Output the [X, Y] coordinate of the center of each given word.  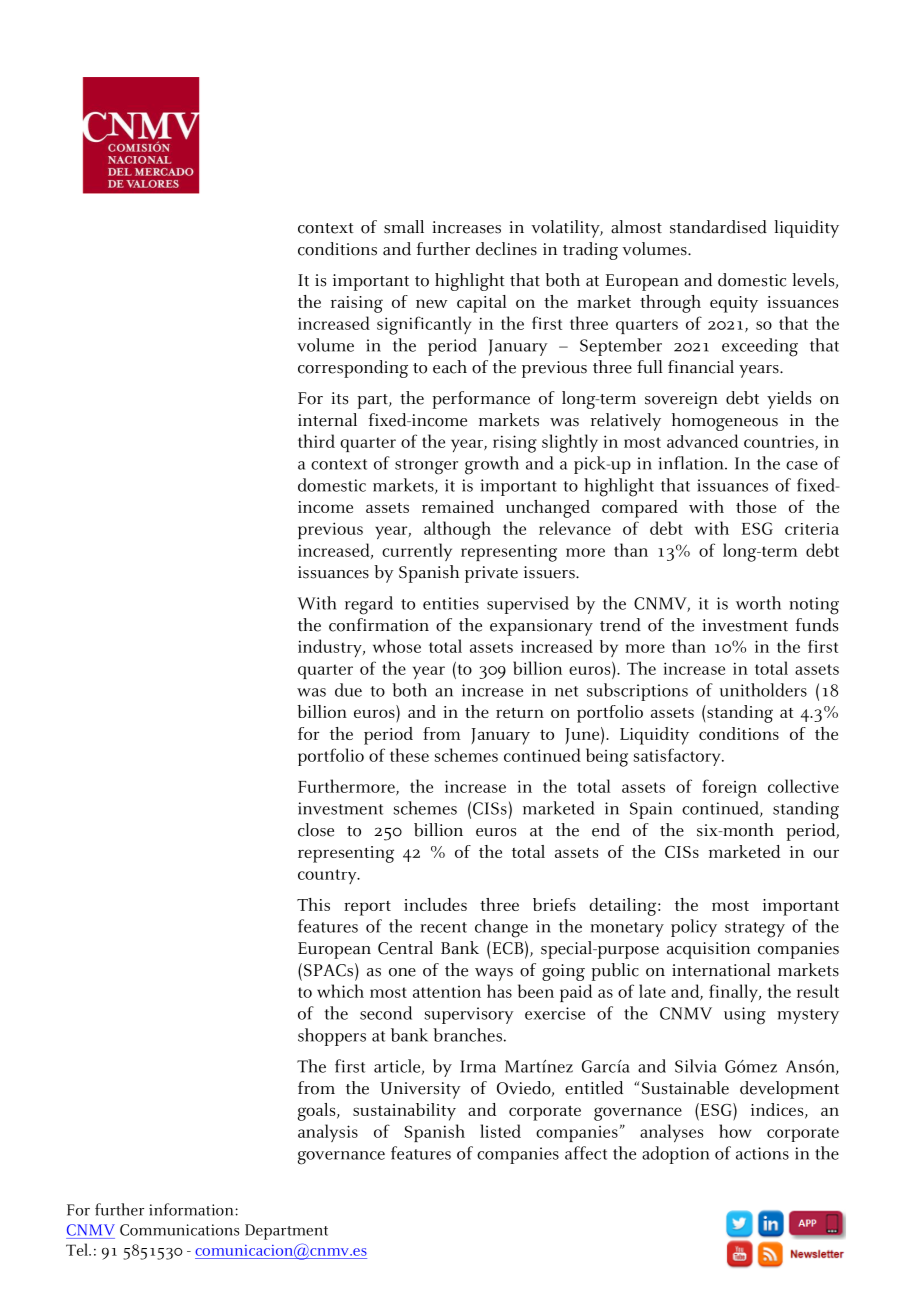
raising [357, 304]
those [756, 506]
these [409, 755]
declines [506, 249]
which [340, 991]
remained [458, 506]
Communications [179, 1230]
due [348, 690]
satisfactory [678, 757]
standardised [718, 227]
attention [447, 992]
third [316, 441]
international [721, 970]
